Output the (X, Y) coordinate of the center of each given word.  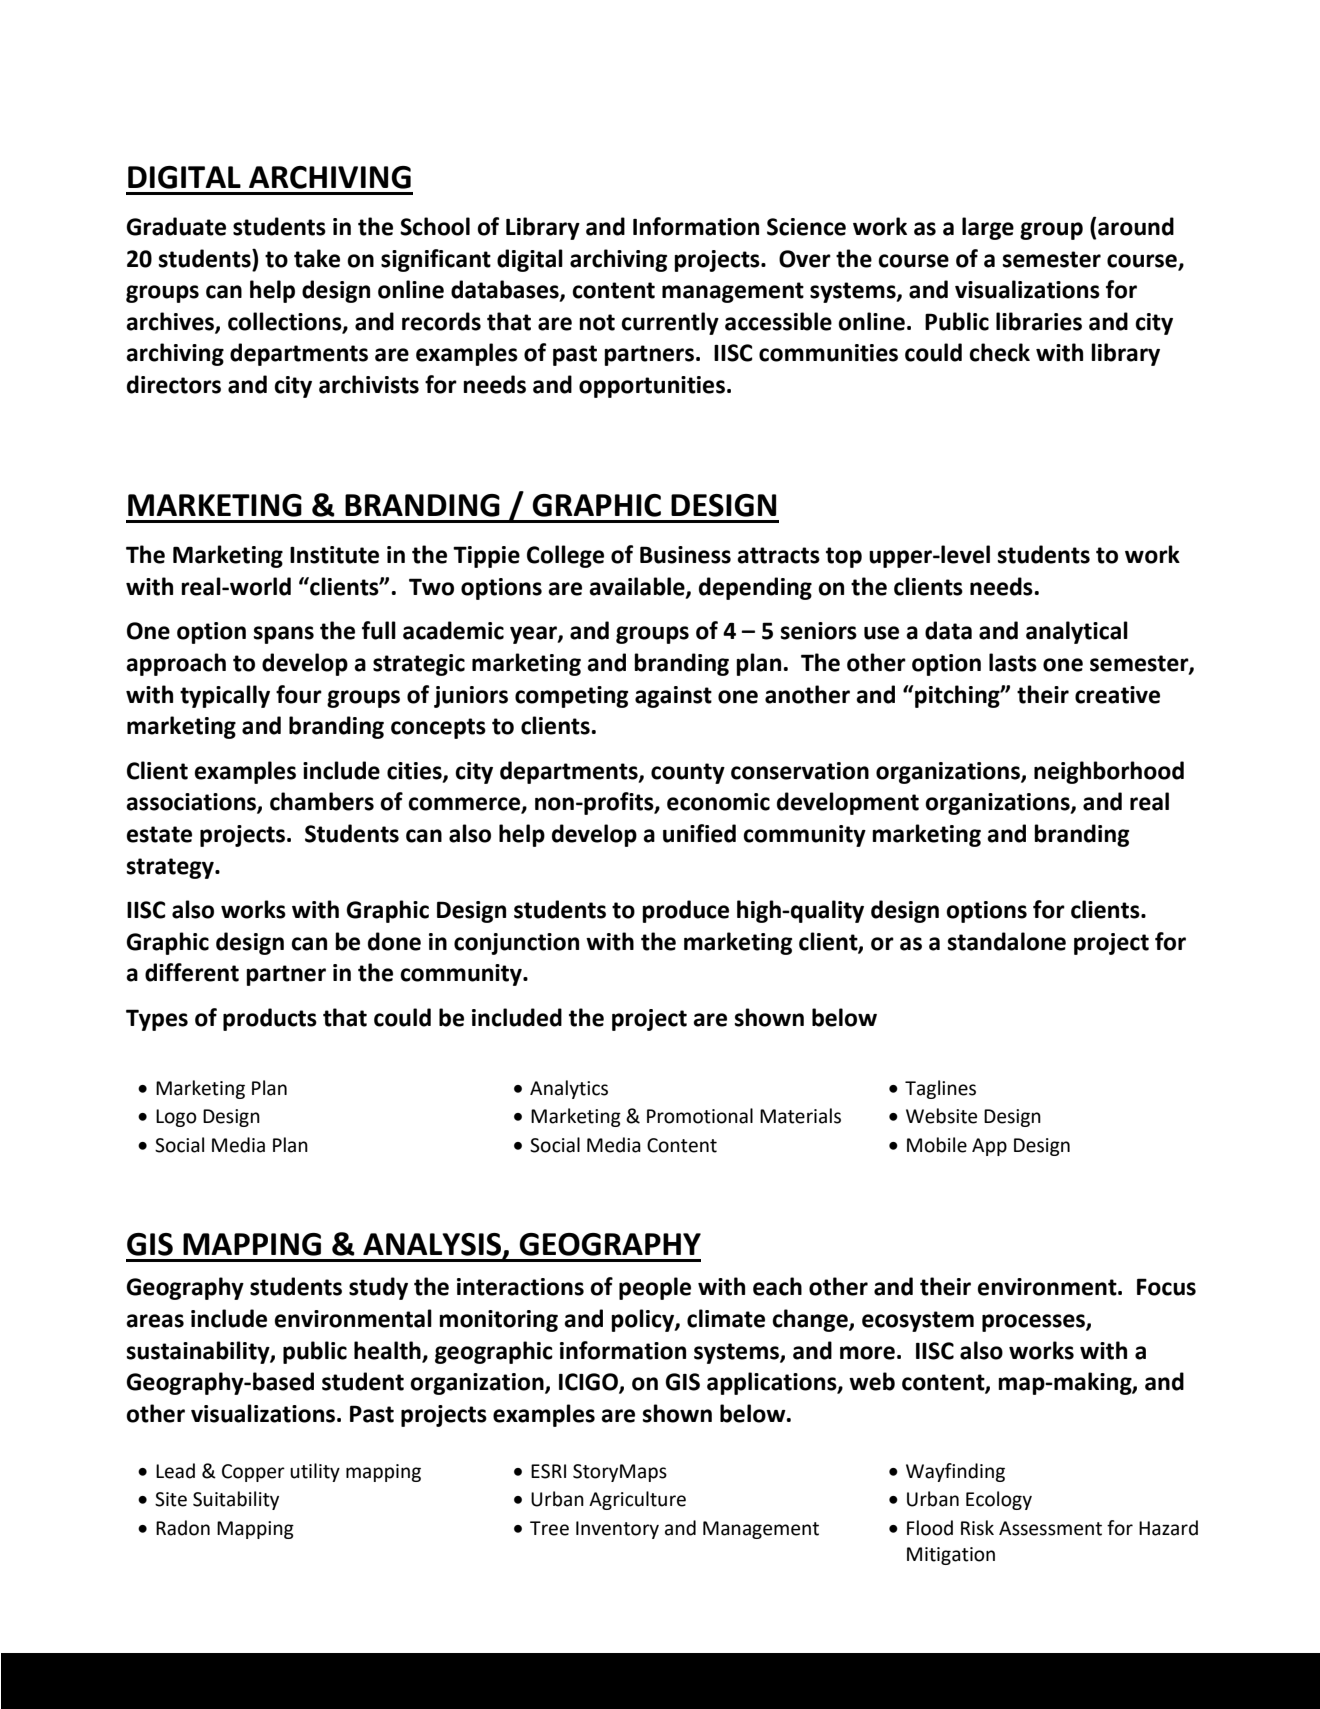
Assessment (1050, 1528)
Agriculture (637, 1500)
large (988, 228)
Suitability (236, 1500)
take (317, 258)
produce (685, 911)
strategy (171, 868)
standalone (1007, 941)
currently (670, 323)
